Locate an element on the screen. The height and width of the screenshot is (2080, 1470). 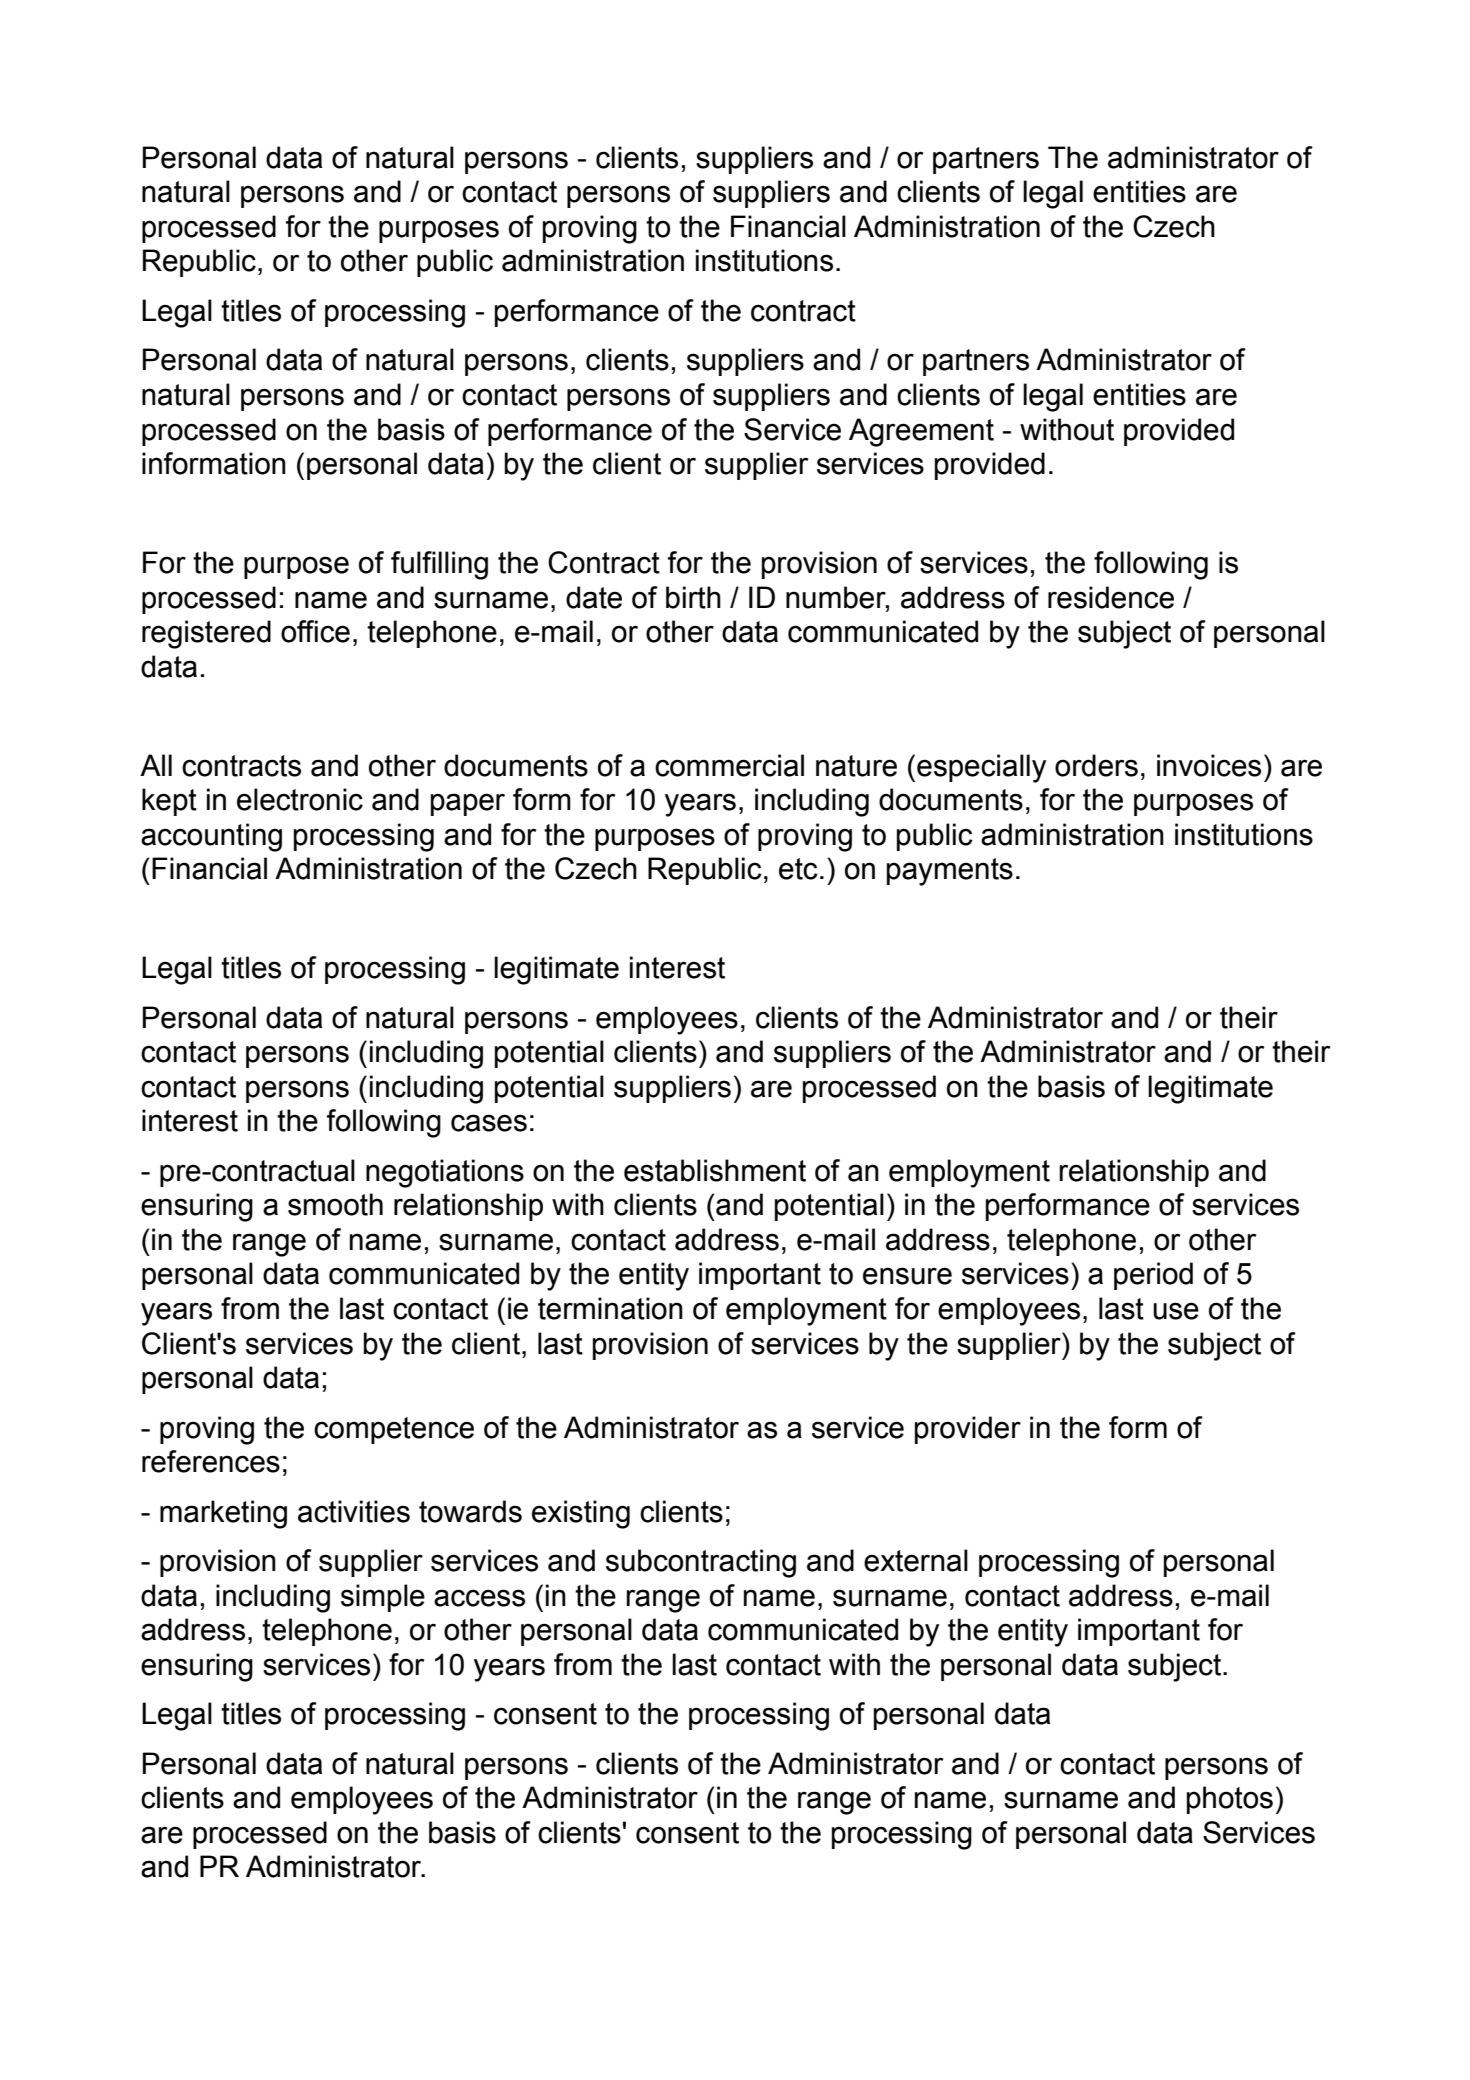
references is located at coordinates (211, 1461).
